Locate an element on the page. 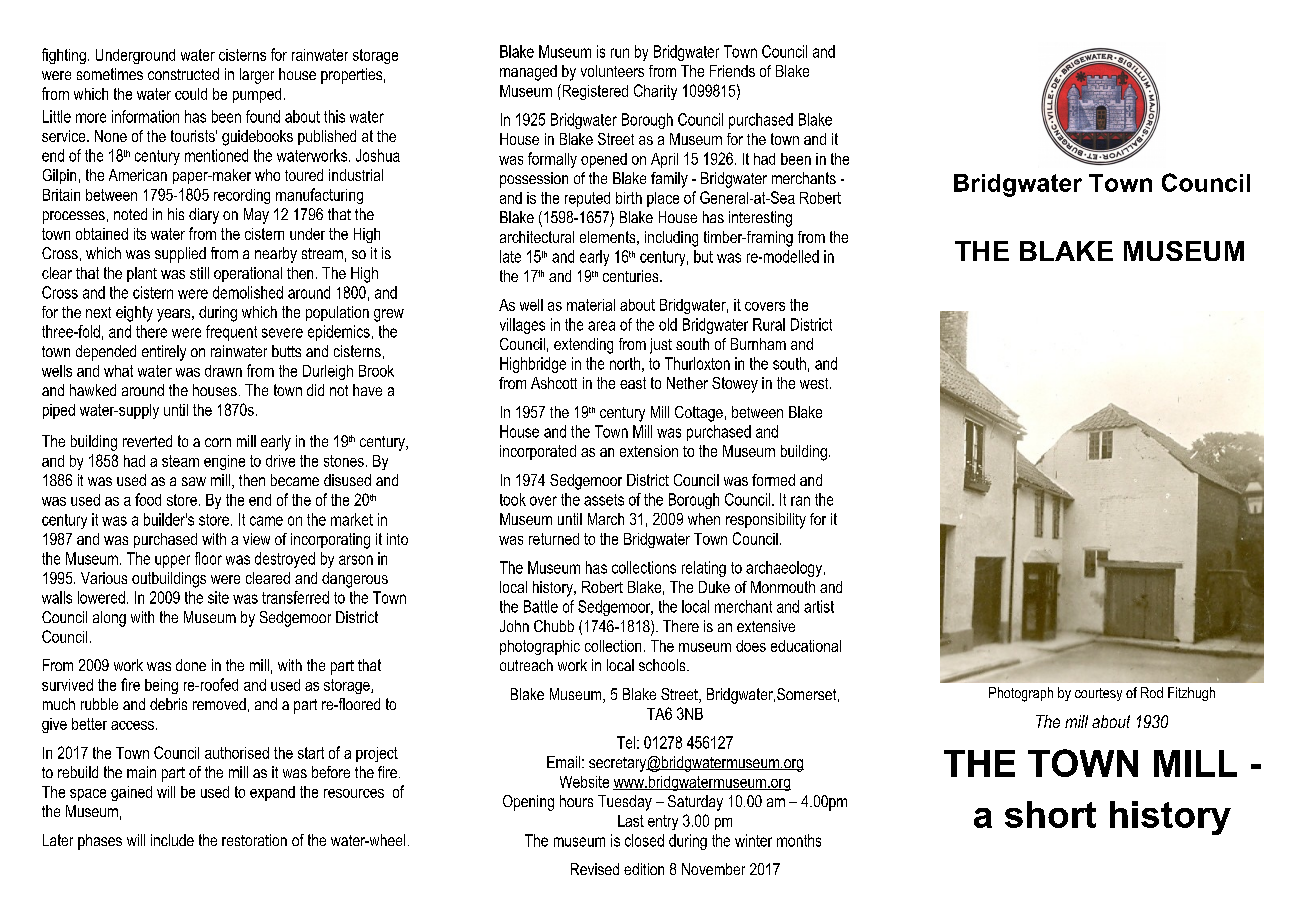 Image resolution: width=1308 pixels, height=924 pixels. Friends is located at coordinates (732, 71).
